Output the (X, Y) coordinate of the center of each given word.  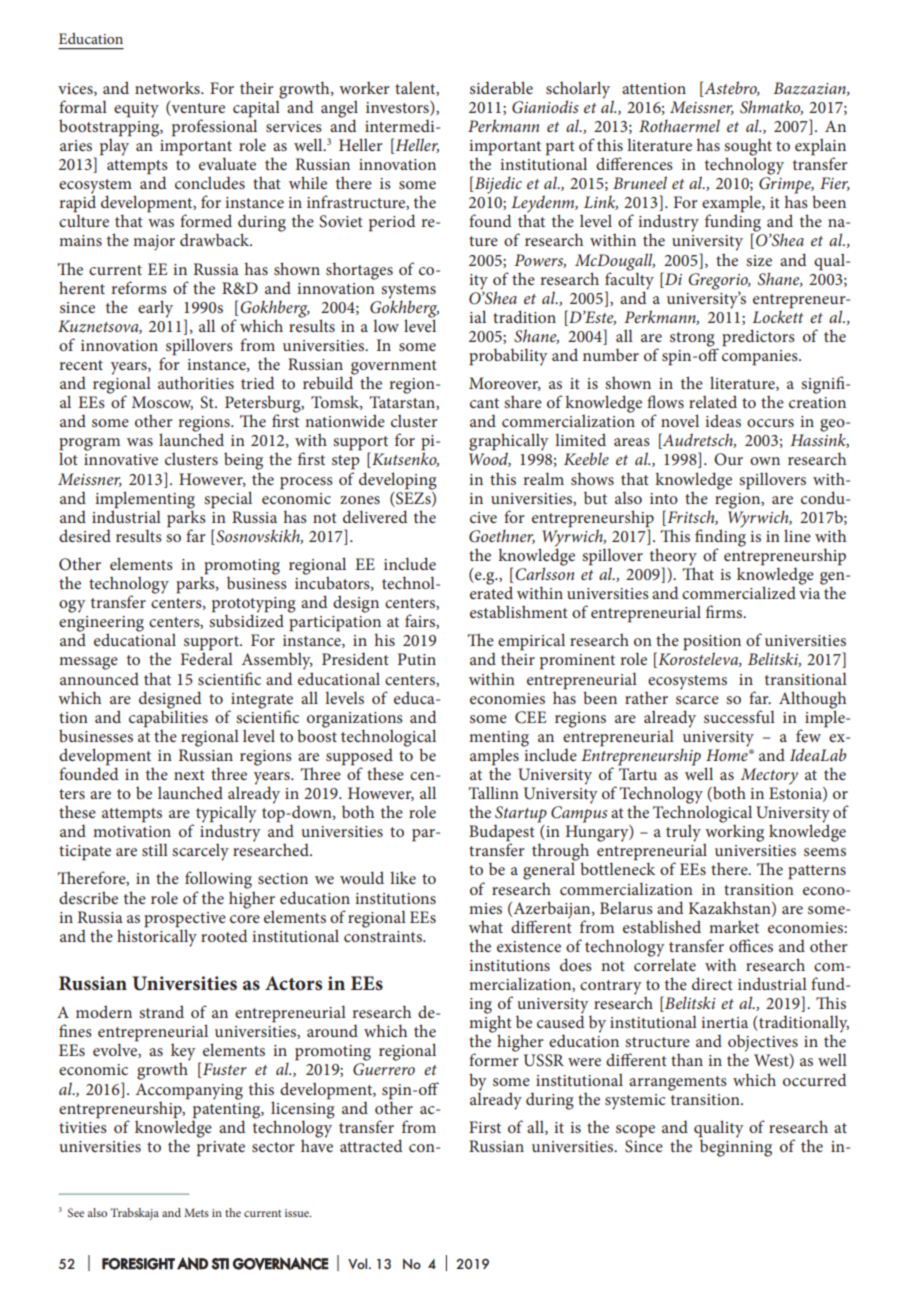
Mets (196, 1212)
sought (748, 148)
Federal (207, 658)
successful (739, 716)
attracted (371, 1145)
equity (136, 110)
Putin (417, 659)
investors (398, 107)
